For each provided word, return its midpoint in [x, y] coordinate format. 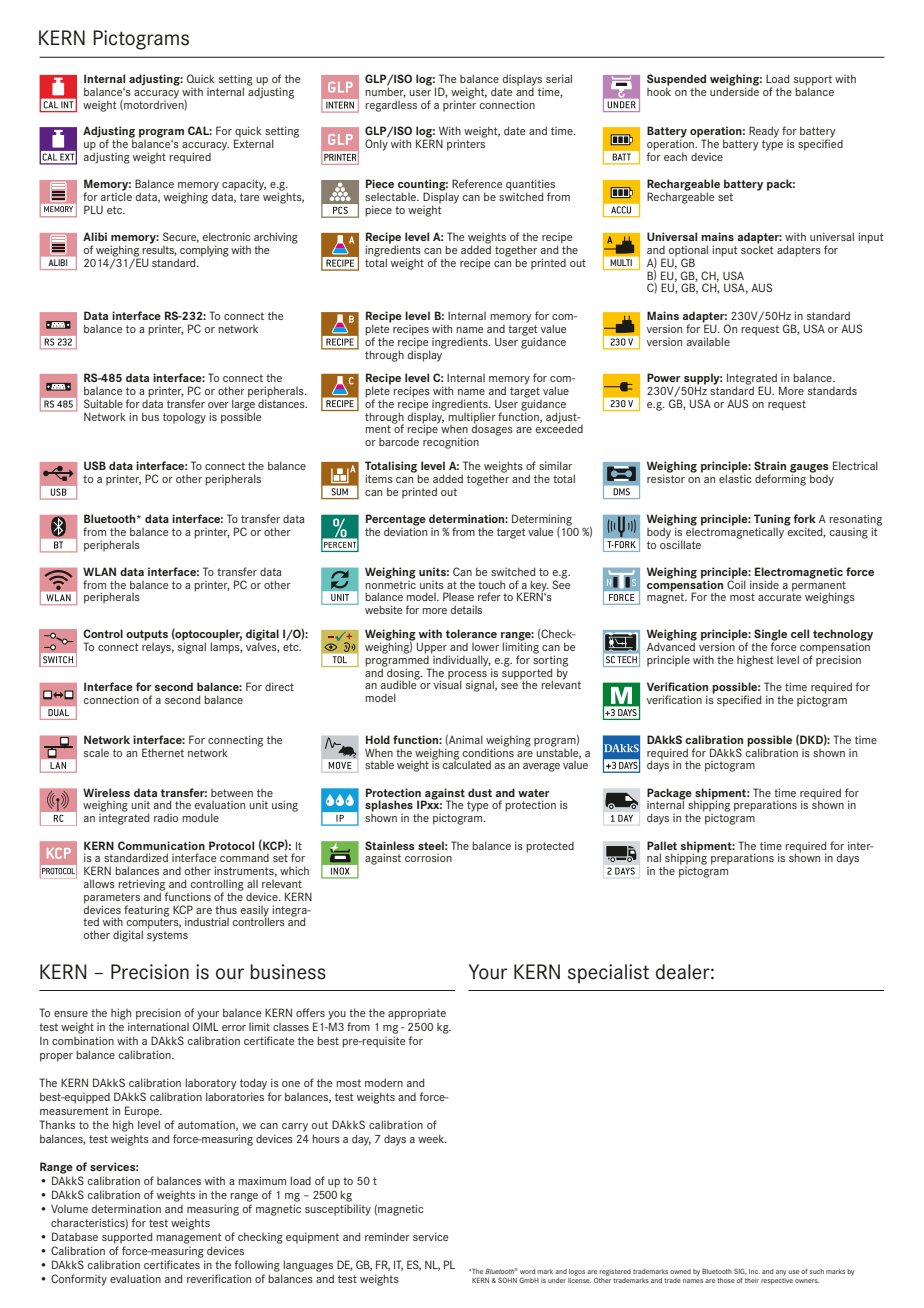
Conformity [79, 1280]
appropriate [417, 1014]
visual [448, 684]
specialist [608, 974]
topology [184, 418]
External [254, 142]
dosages [492, 429]
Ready [764, 132]
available [708, 341]
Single [770, 636]
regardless [391, 106]
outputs [147, 635]
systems [167, 936]
